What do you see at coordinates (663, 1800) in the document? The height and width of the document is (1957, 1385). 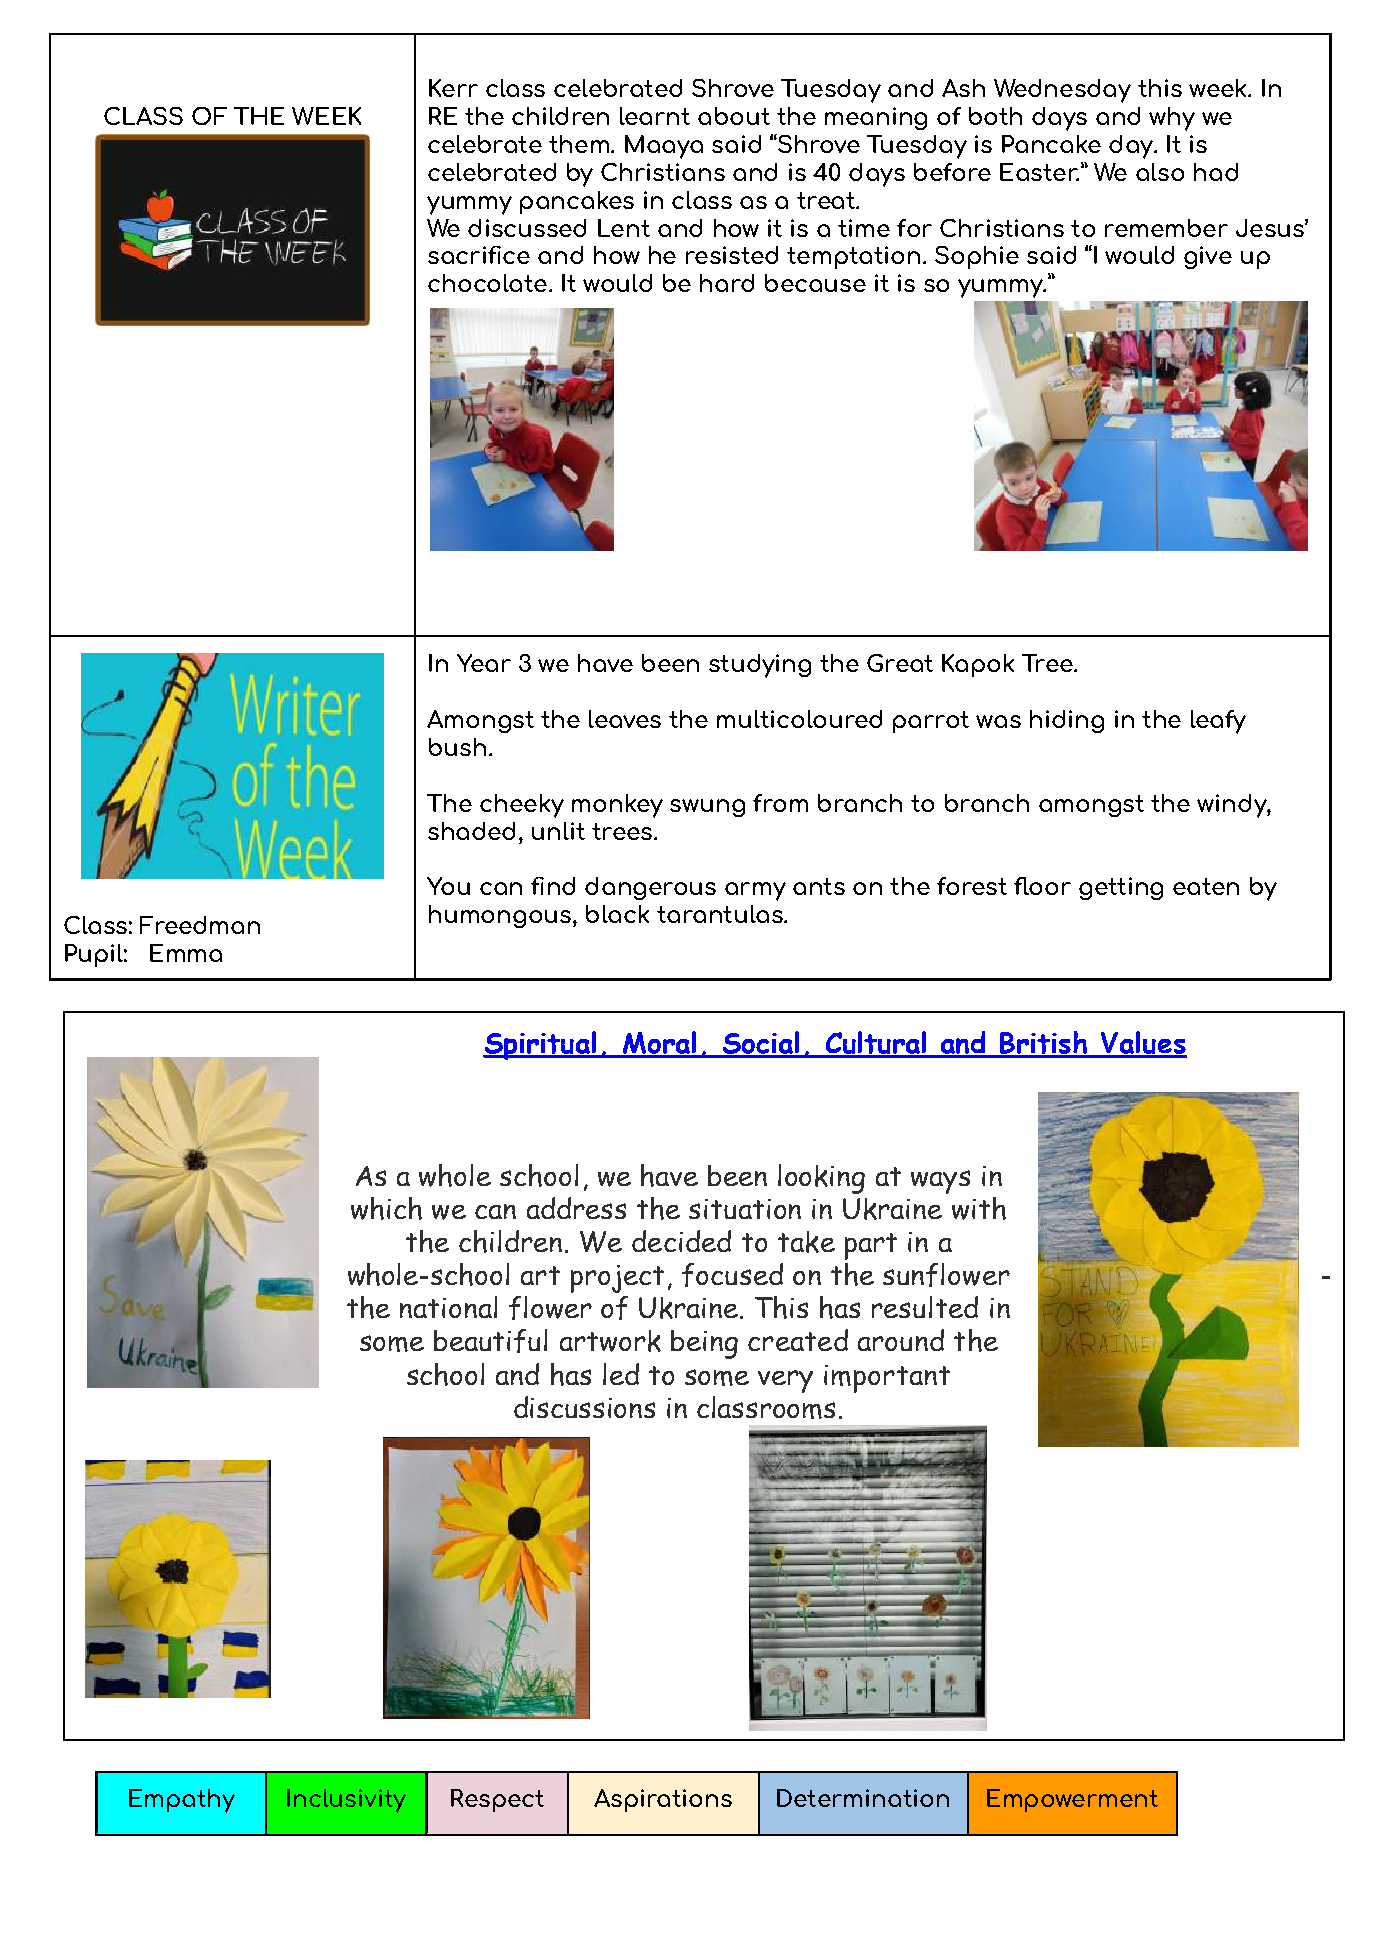 I see `Aspirations` at bounding box center [663, 1800].
